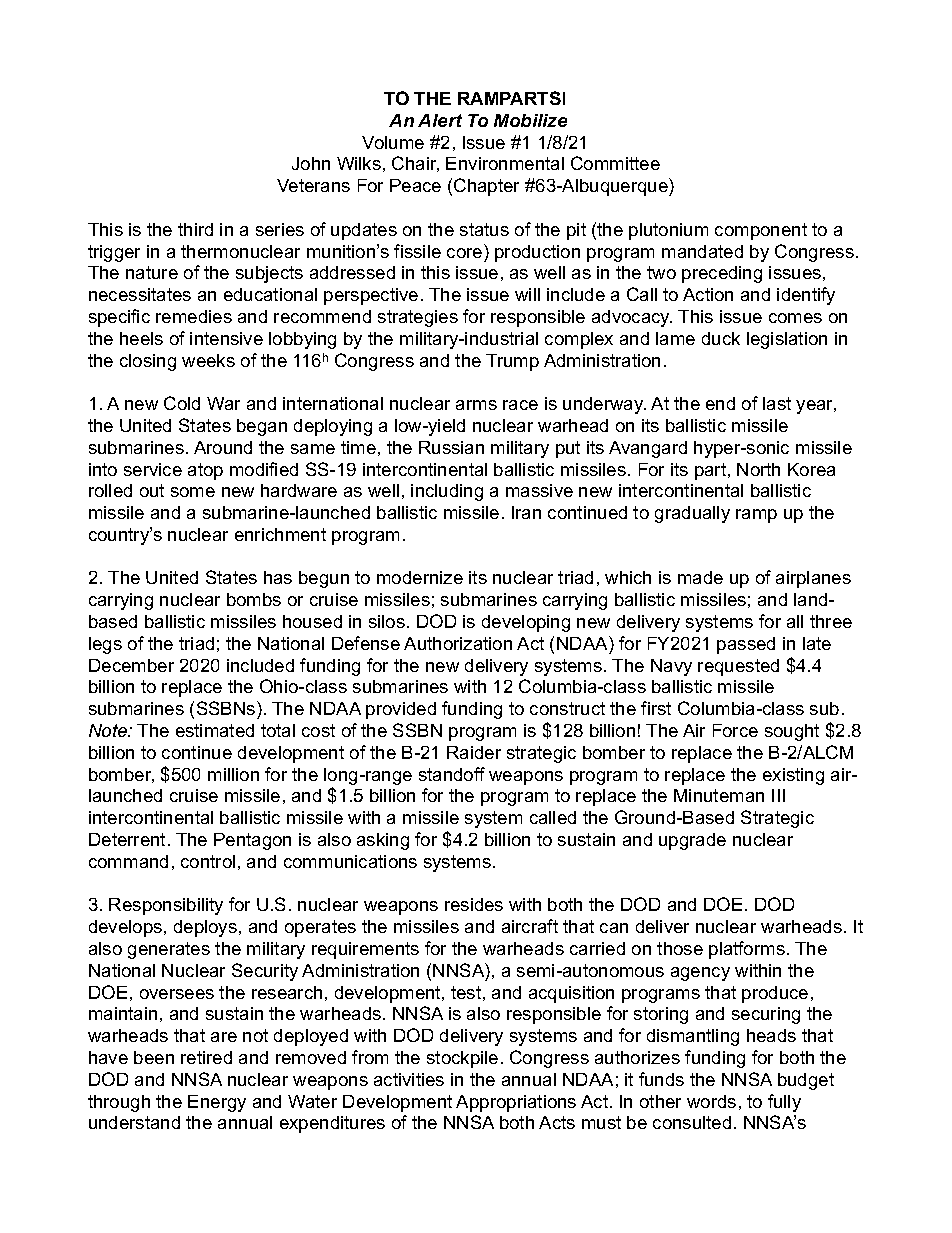 This screenshot has height=1233, width=952. I want to click on Authorization, so click(458, 643).
